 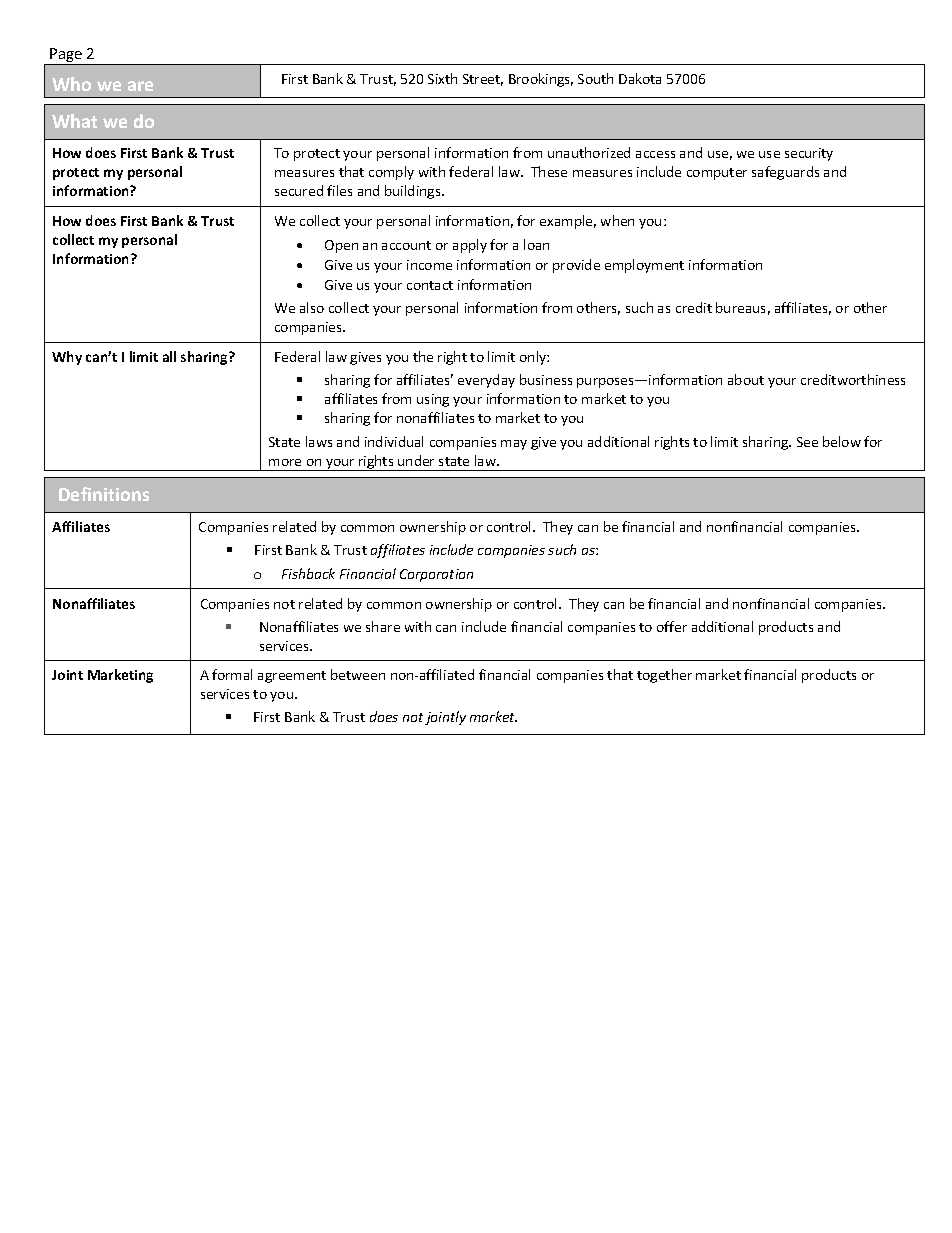 What do you see at coordinates (486, 381) in the screenshot?
I see `everyday` at bounding box center [486, 381].
